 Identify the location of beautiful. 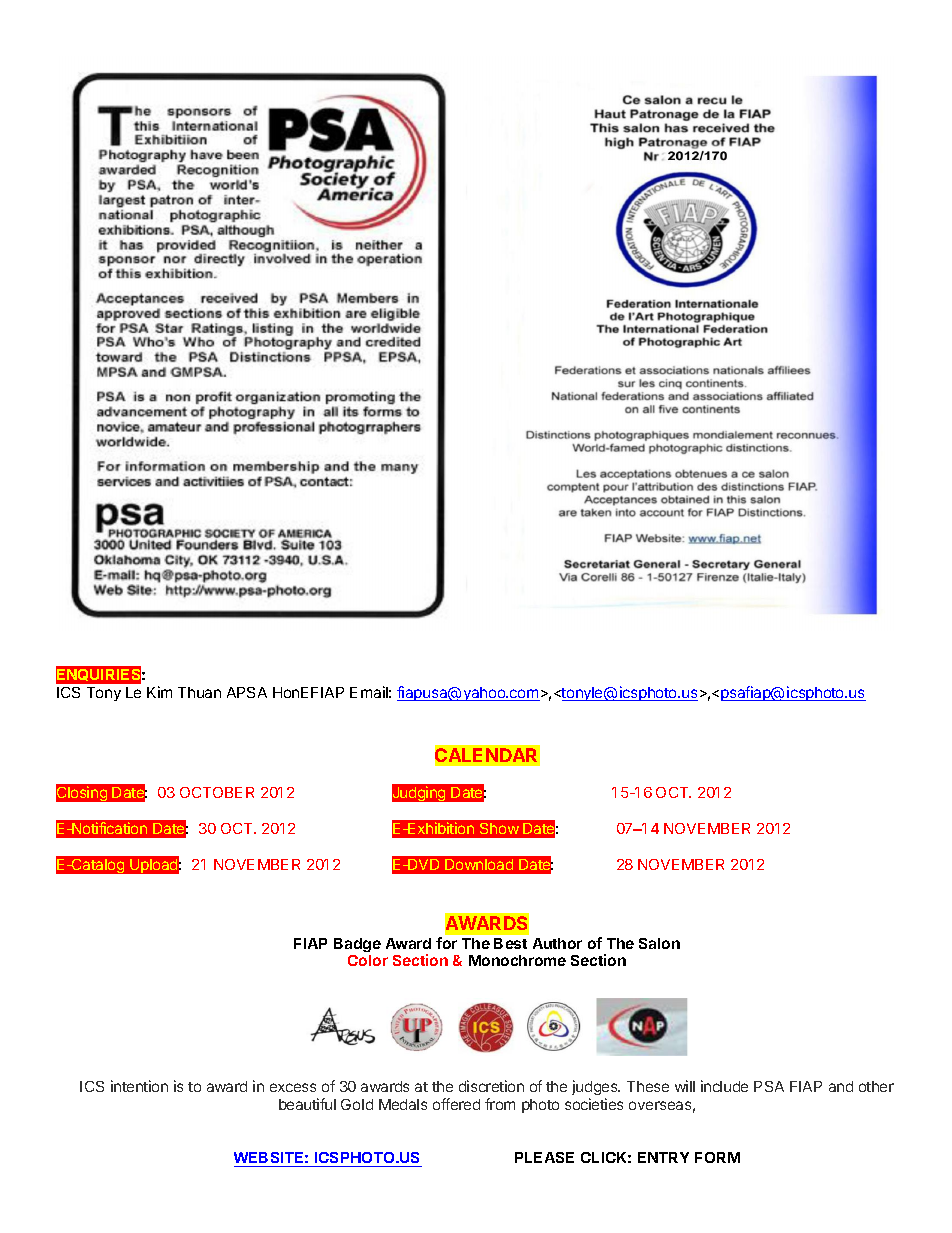
(307, 1104).
